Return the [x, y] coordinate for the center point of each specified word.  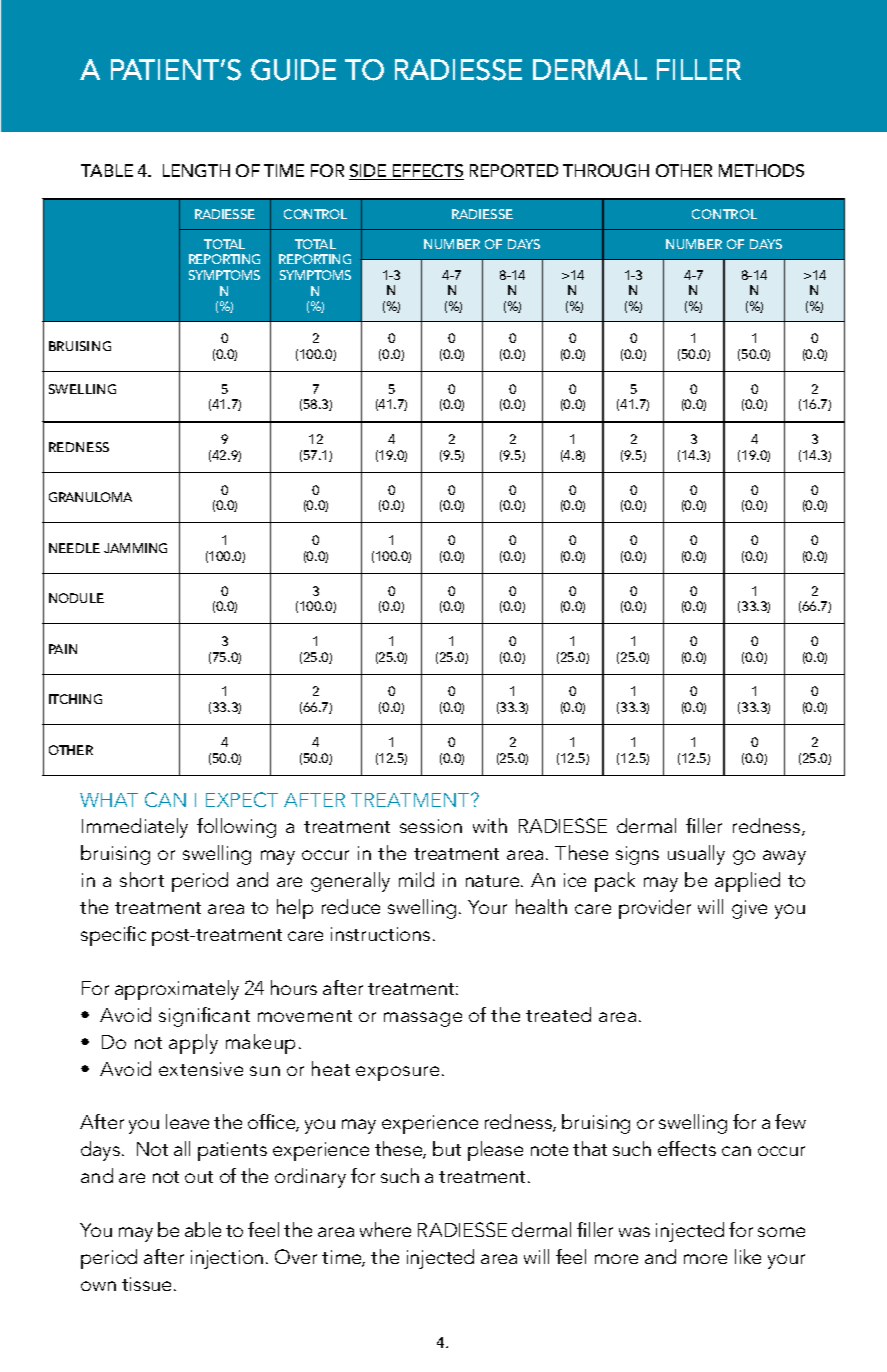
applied [747, 882]
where [385, 1229]
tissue [146, 1284]
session [431, 826]
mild [416, 879]
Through [606, 170]
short [142, 879]
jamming [135, 548]
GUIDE [293, 70]
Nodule [76, 598]
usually [696, 855]
